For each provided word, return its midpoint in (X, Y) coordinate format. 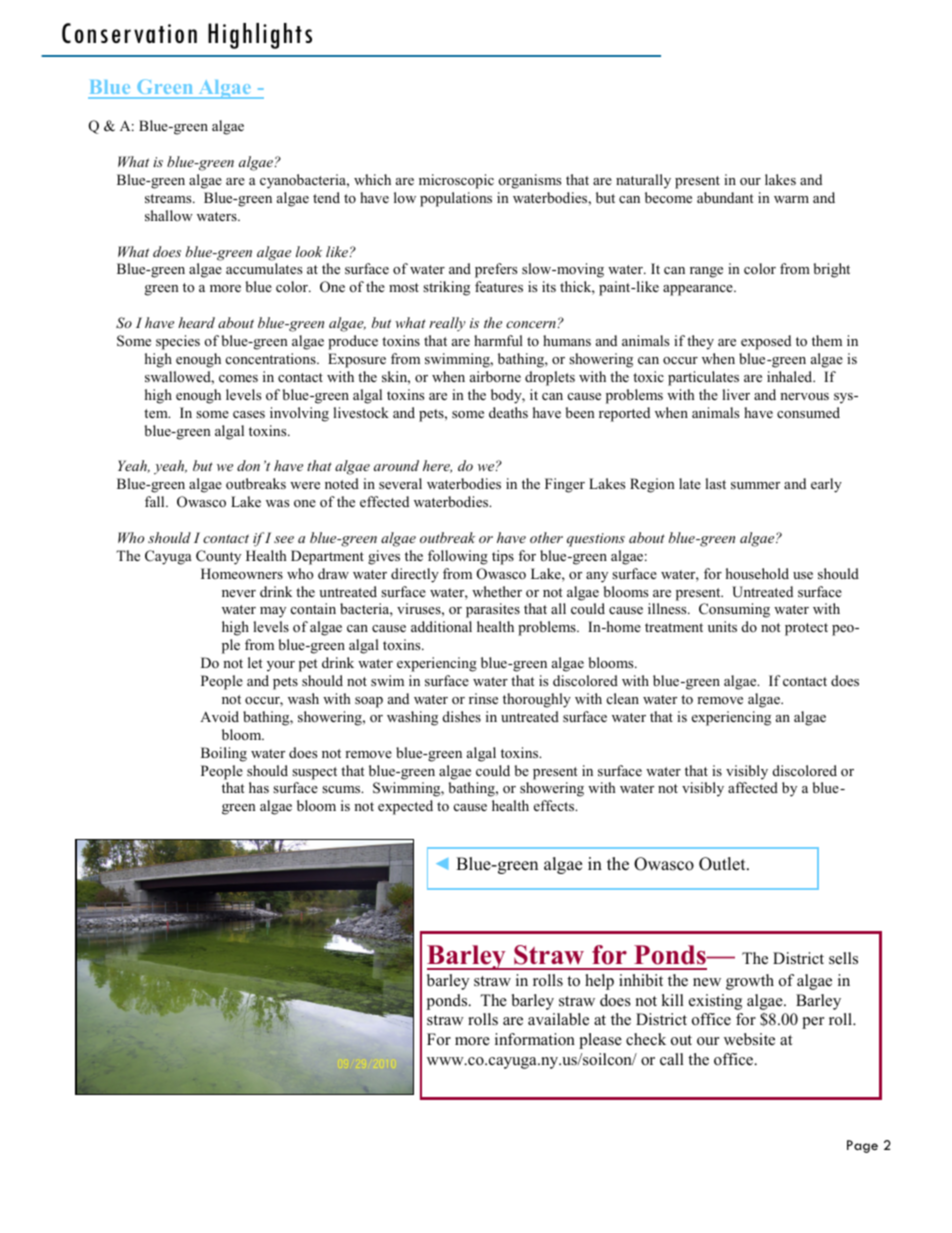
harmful (498, 340)
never (239, 593)
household (757, 573)
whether (497, 591)
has (259, 787)
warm (791, 199)
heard (196, 322)
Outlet (723, 864)
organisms (530, 181)
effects (555, 805)
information (535, 1039)
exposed (766, 342)
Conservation (129, 33)
